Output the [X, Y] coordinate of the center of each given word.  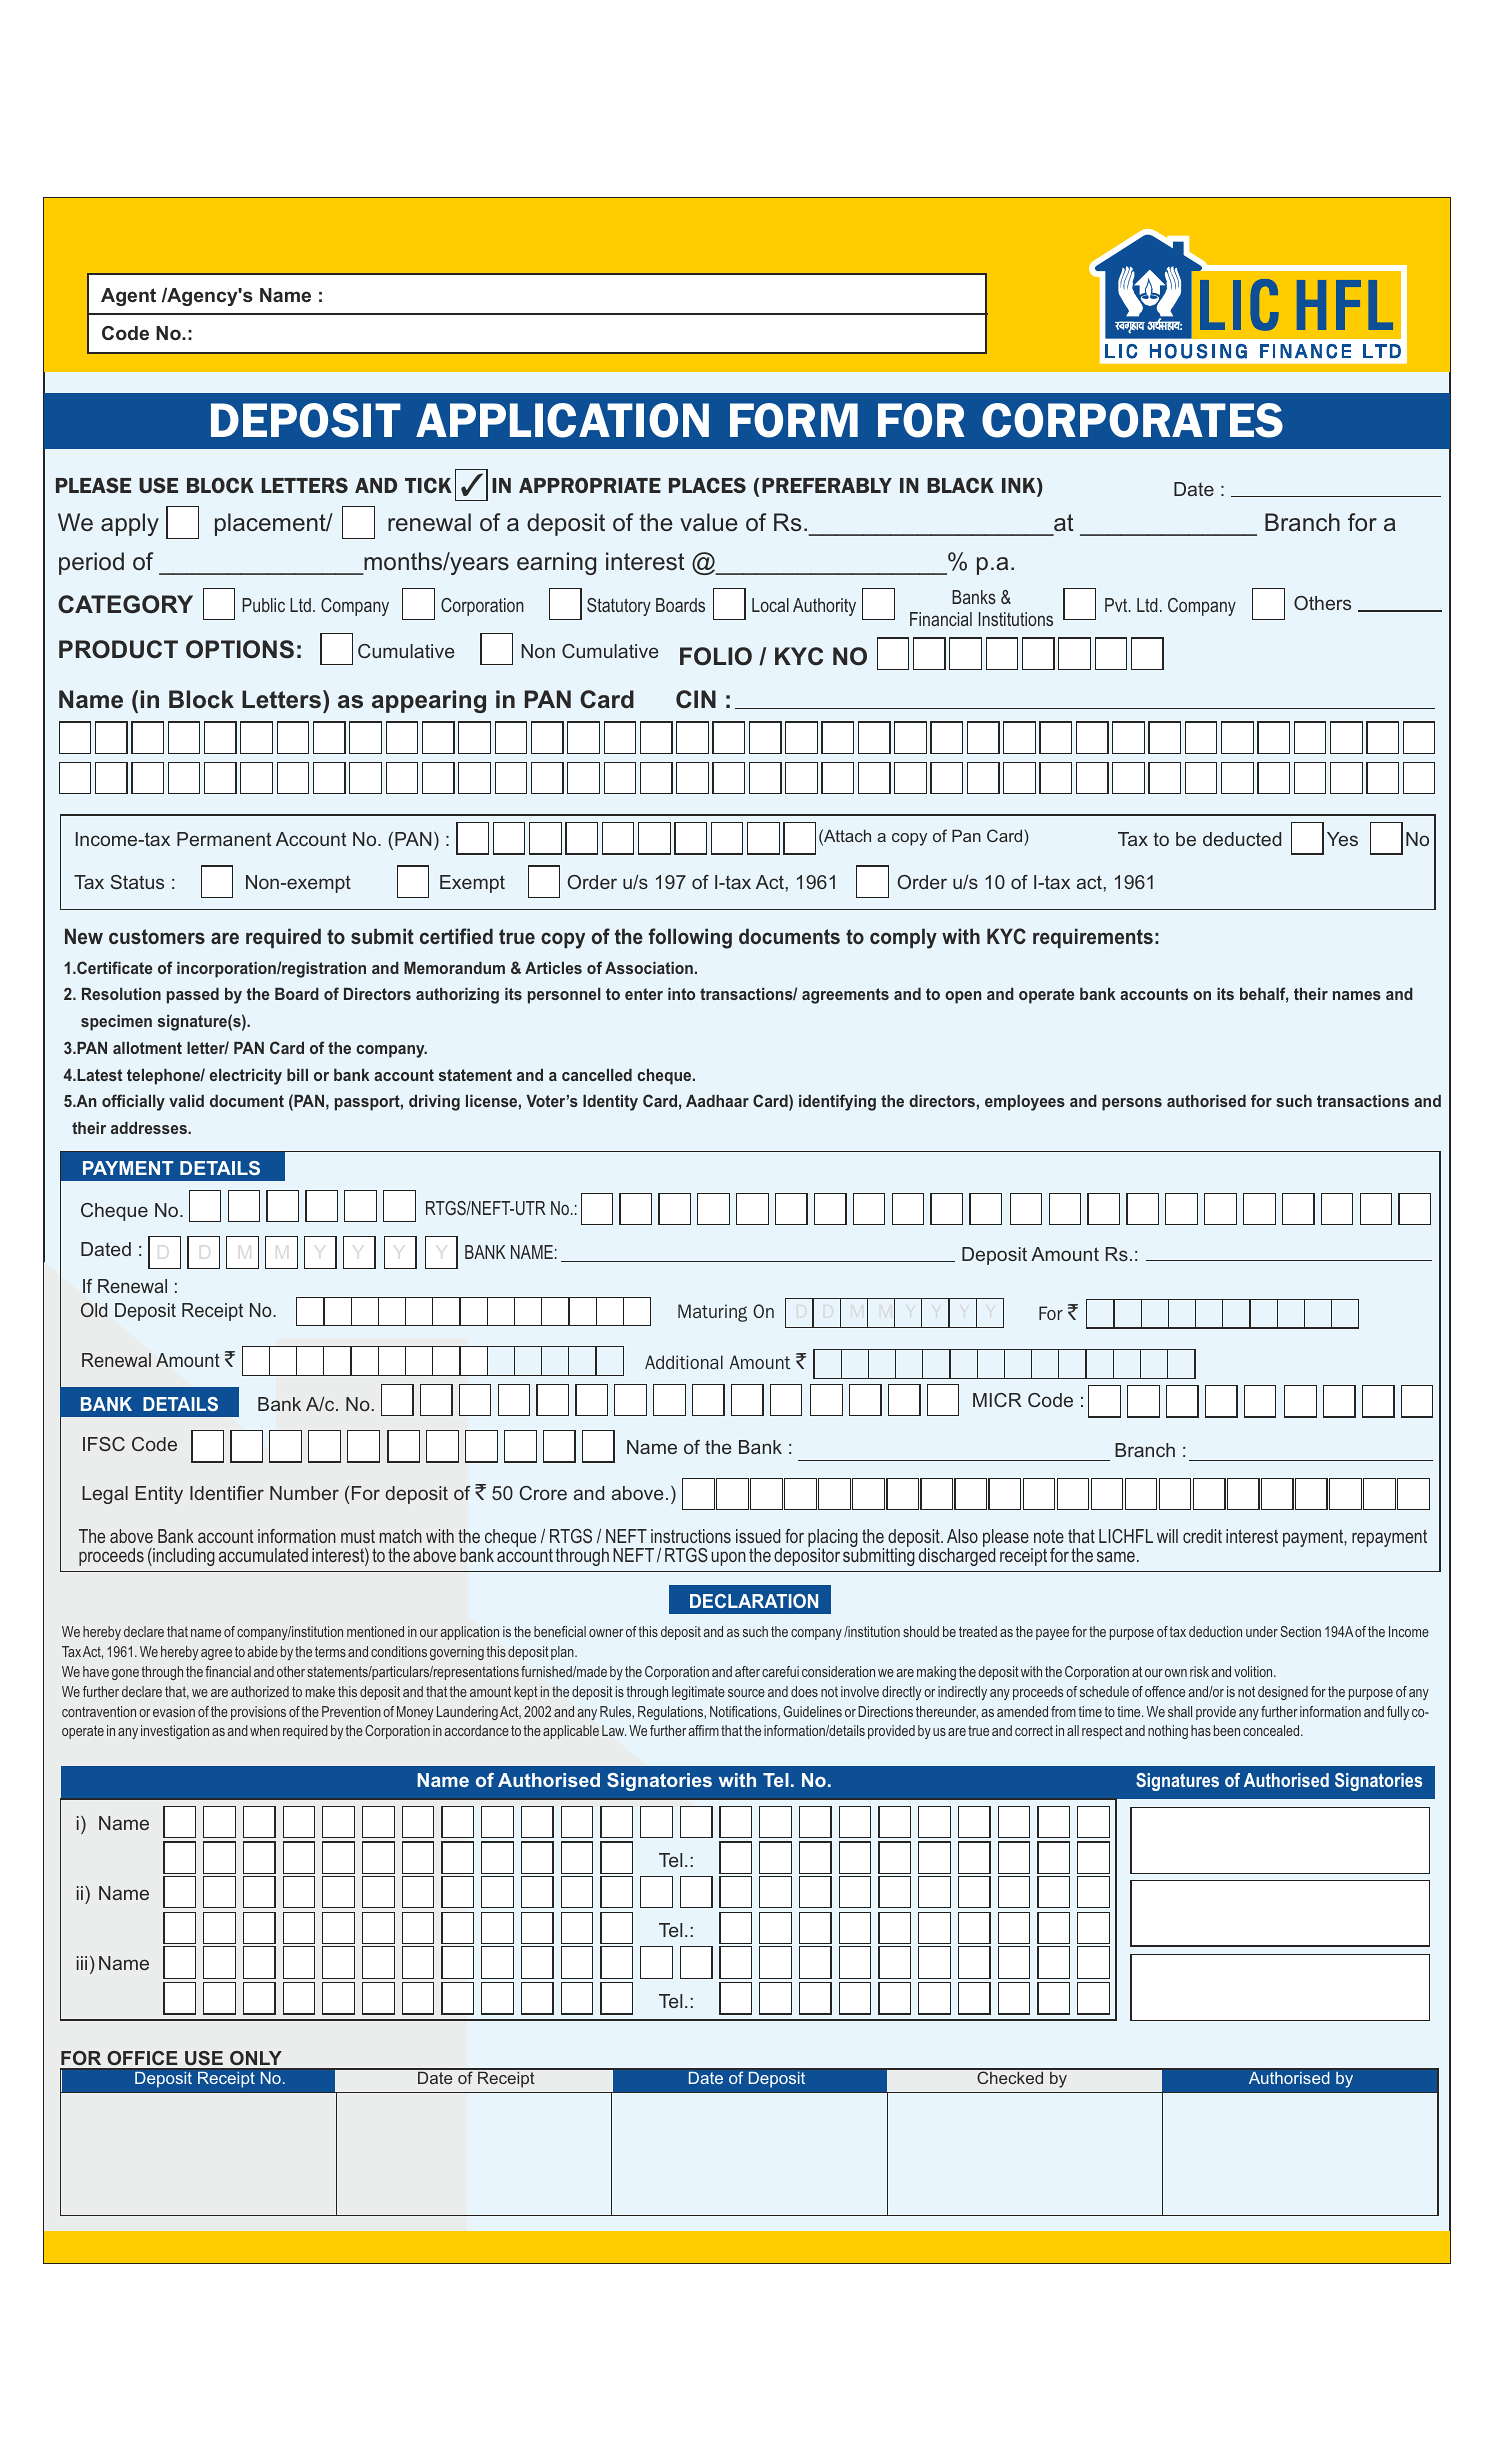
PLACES [707, 485]
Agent [128, 297]
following [690, 938]
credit [1202, 1536]
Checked [1010, 2076]
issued [758, 1536]
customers [157, 936]
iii [82, 1963]
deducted [1242, 839]
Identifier [227, 1493]
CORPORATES [1132, 420]
